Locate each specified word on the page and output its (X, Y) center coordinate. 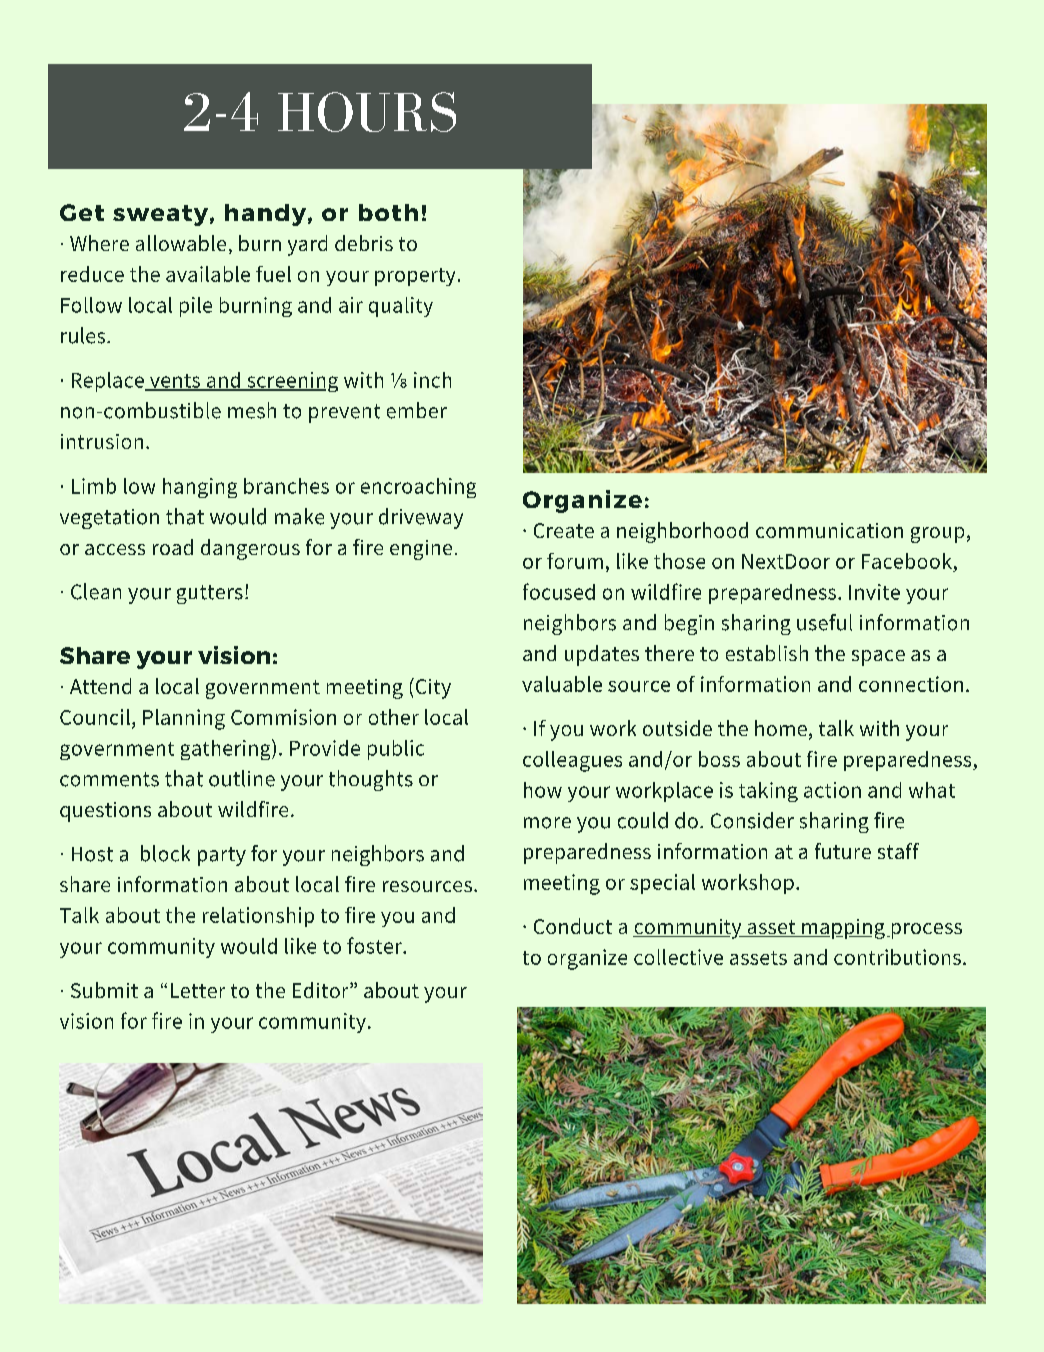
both (388, 212)
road (173, 547)
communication (829, 530)
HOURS (367, 112)
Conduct (573, 926)
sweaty (160, 215)
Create (564, 530)
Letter (198, 990)
